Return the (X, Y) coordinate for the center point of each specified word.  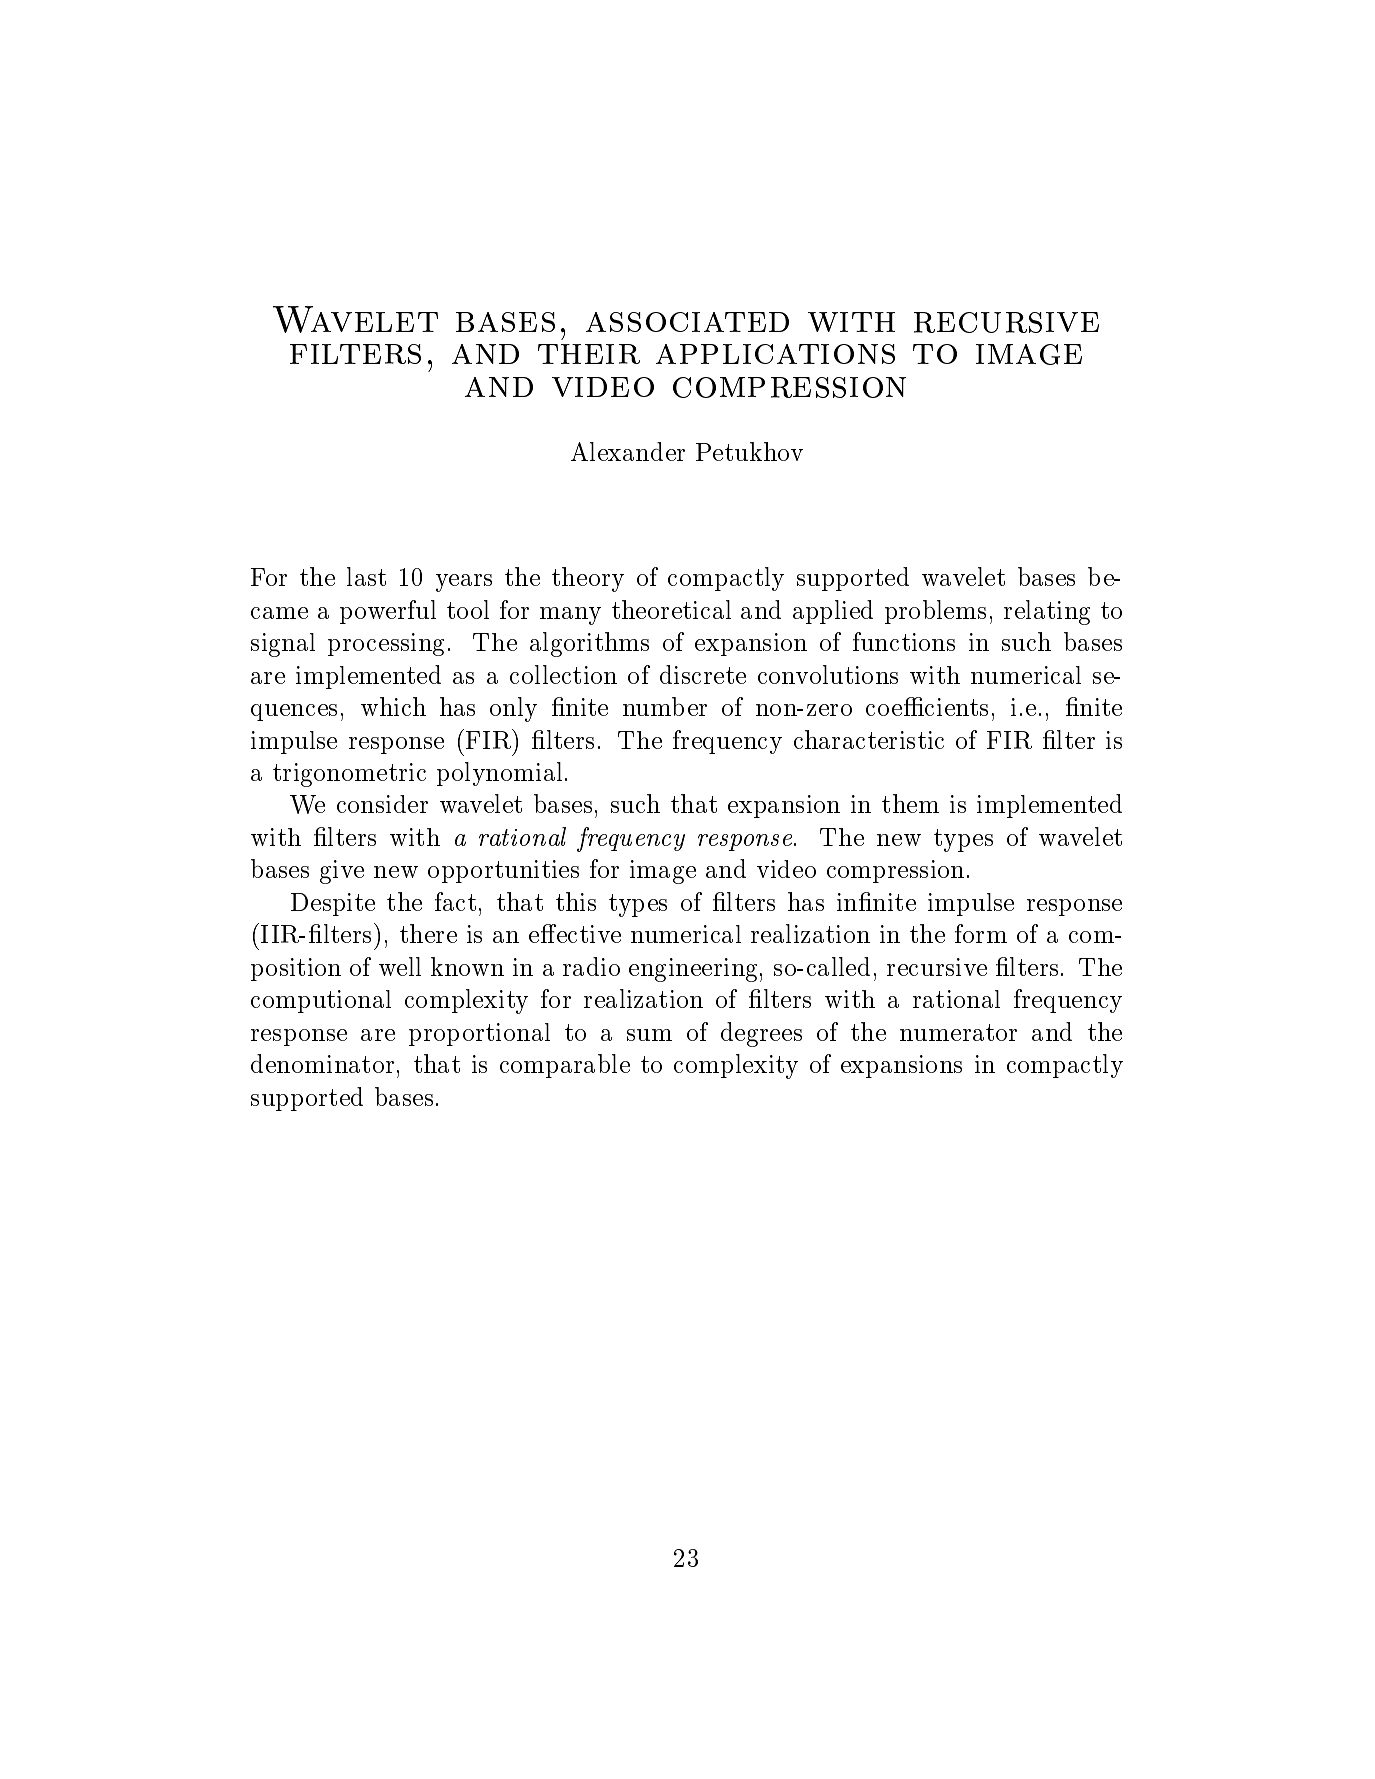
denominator (322, 1063)
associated (687, 322)
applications (775, 354)
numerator (958, 1032)
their (589, 354)
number (665, 706)
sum (649, 1035)
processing (386, 644)
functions (904, 641)
